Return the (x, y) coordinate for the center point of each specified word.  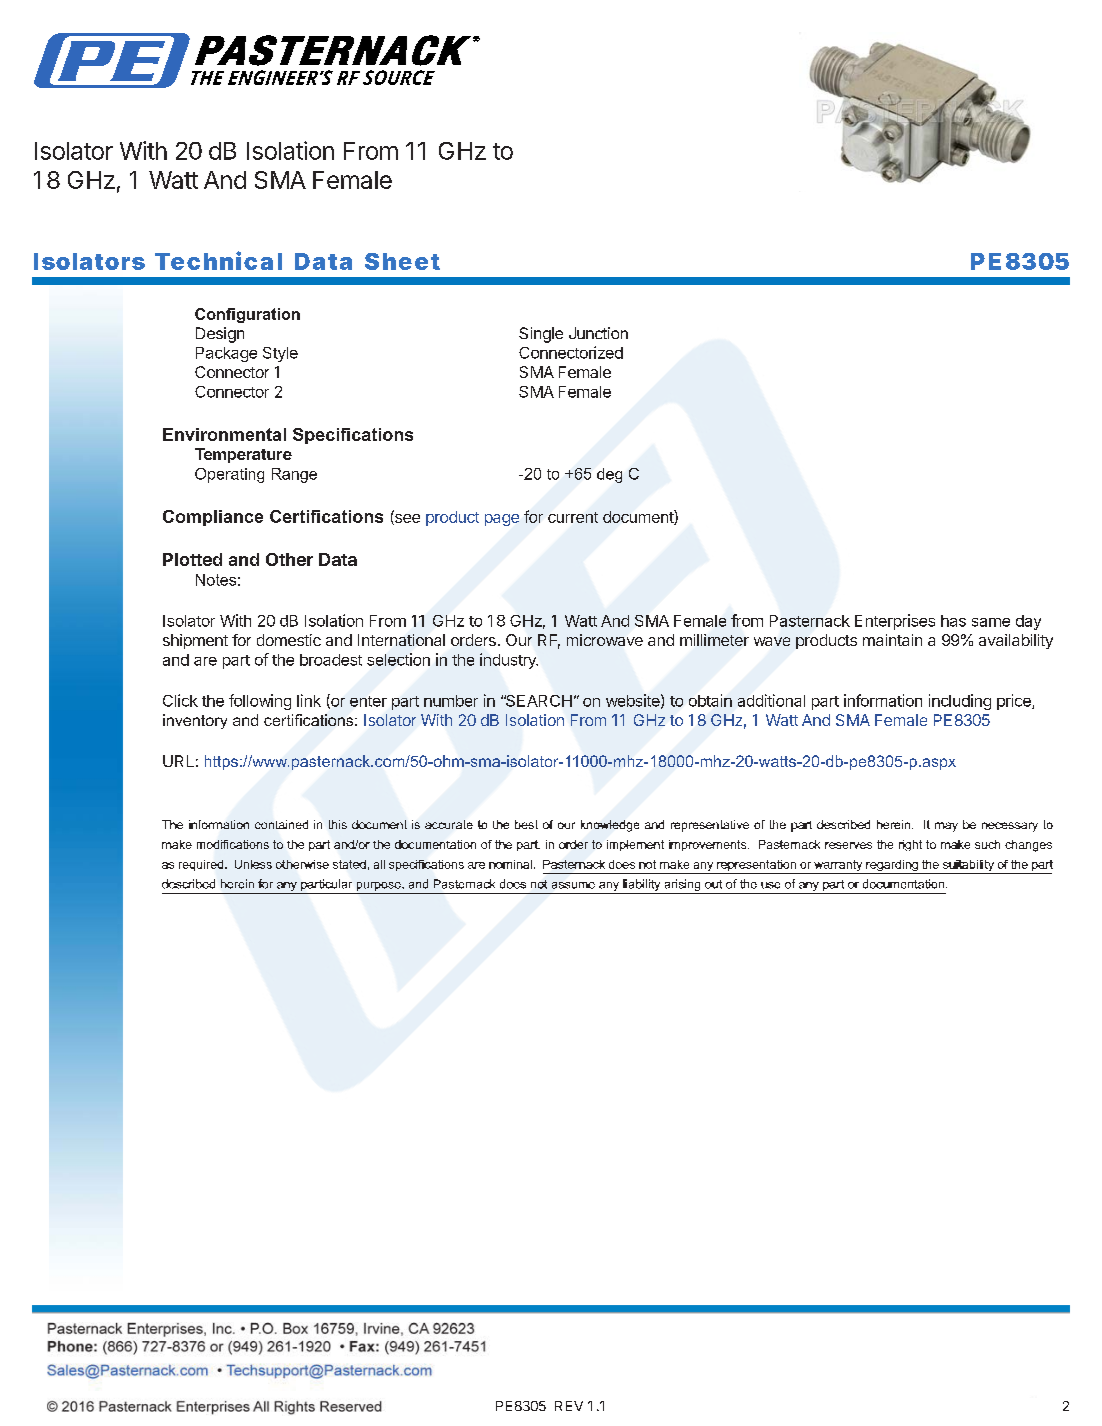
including (960, 702)
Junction (598, 333)
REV (569, 1406)
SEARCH (538, 701)
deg (609, 475)
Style (280, 354)
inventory (195, 721)
